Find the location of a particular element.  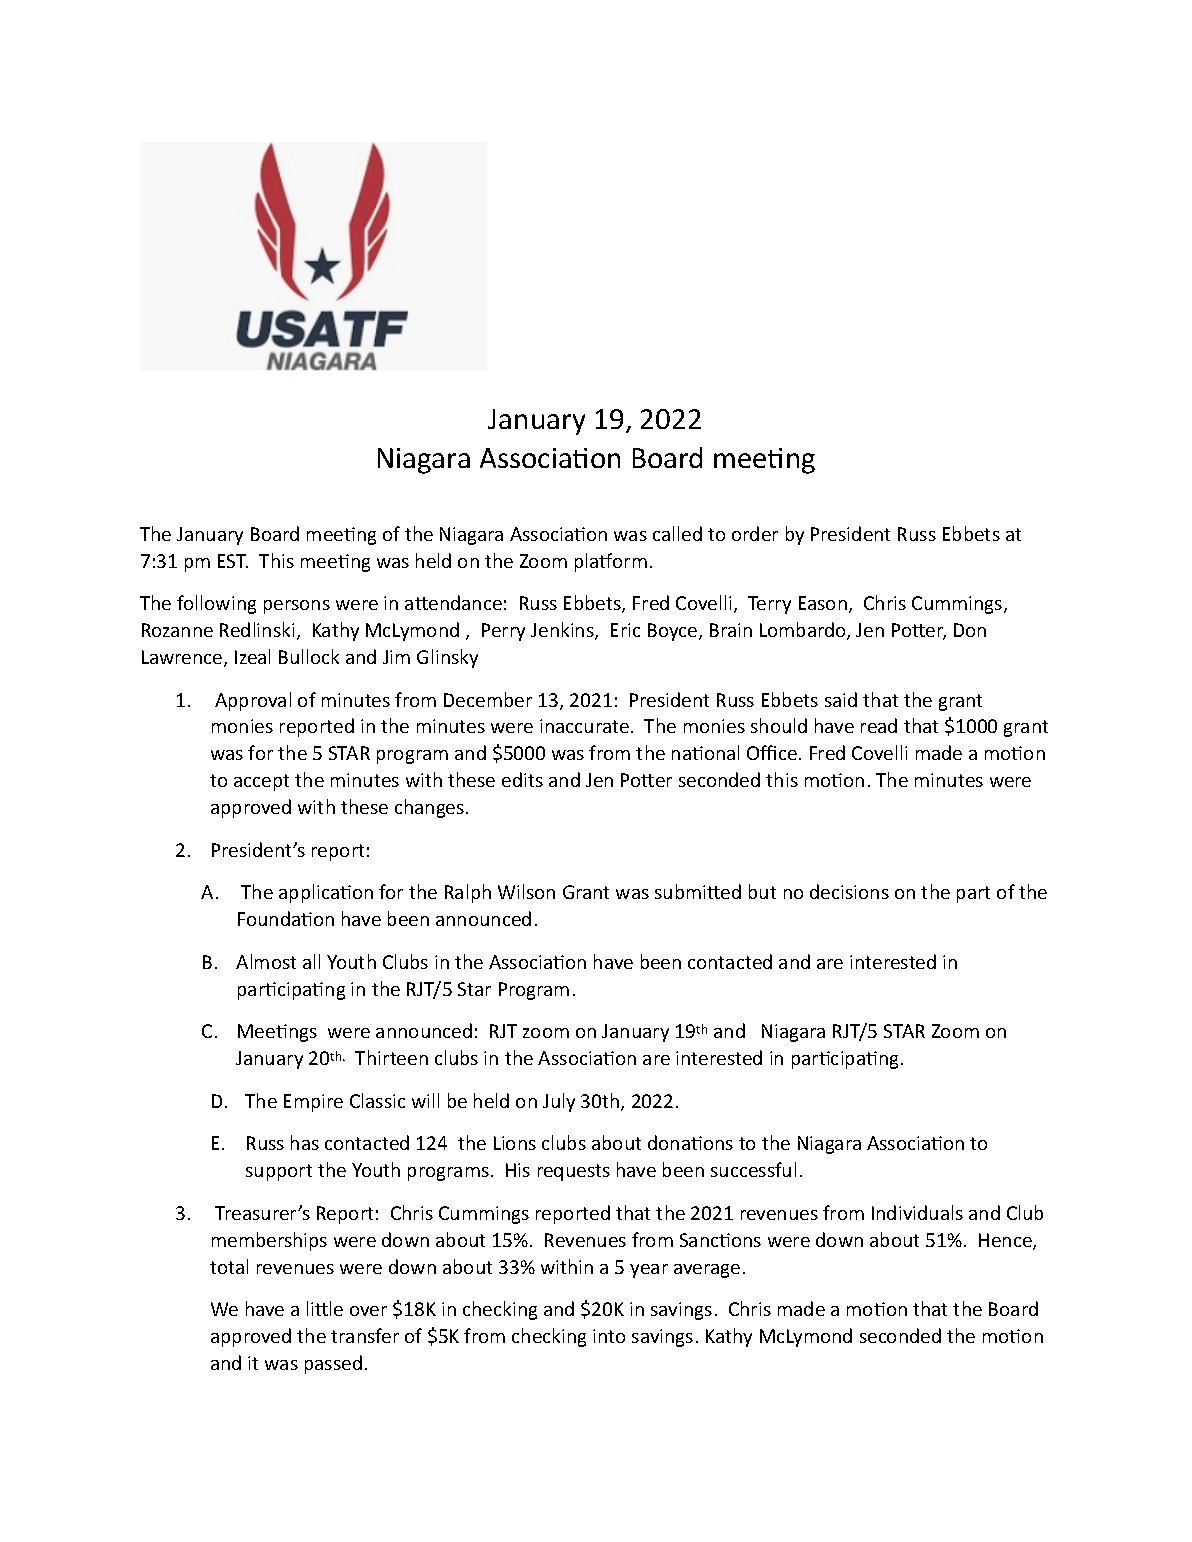

into is located at coordinates (609, 1336).
